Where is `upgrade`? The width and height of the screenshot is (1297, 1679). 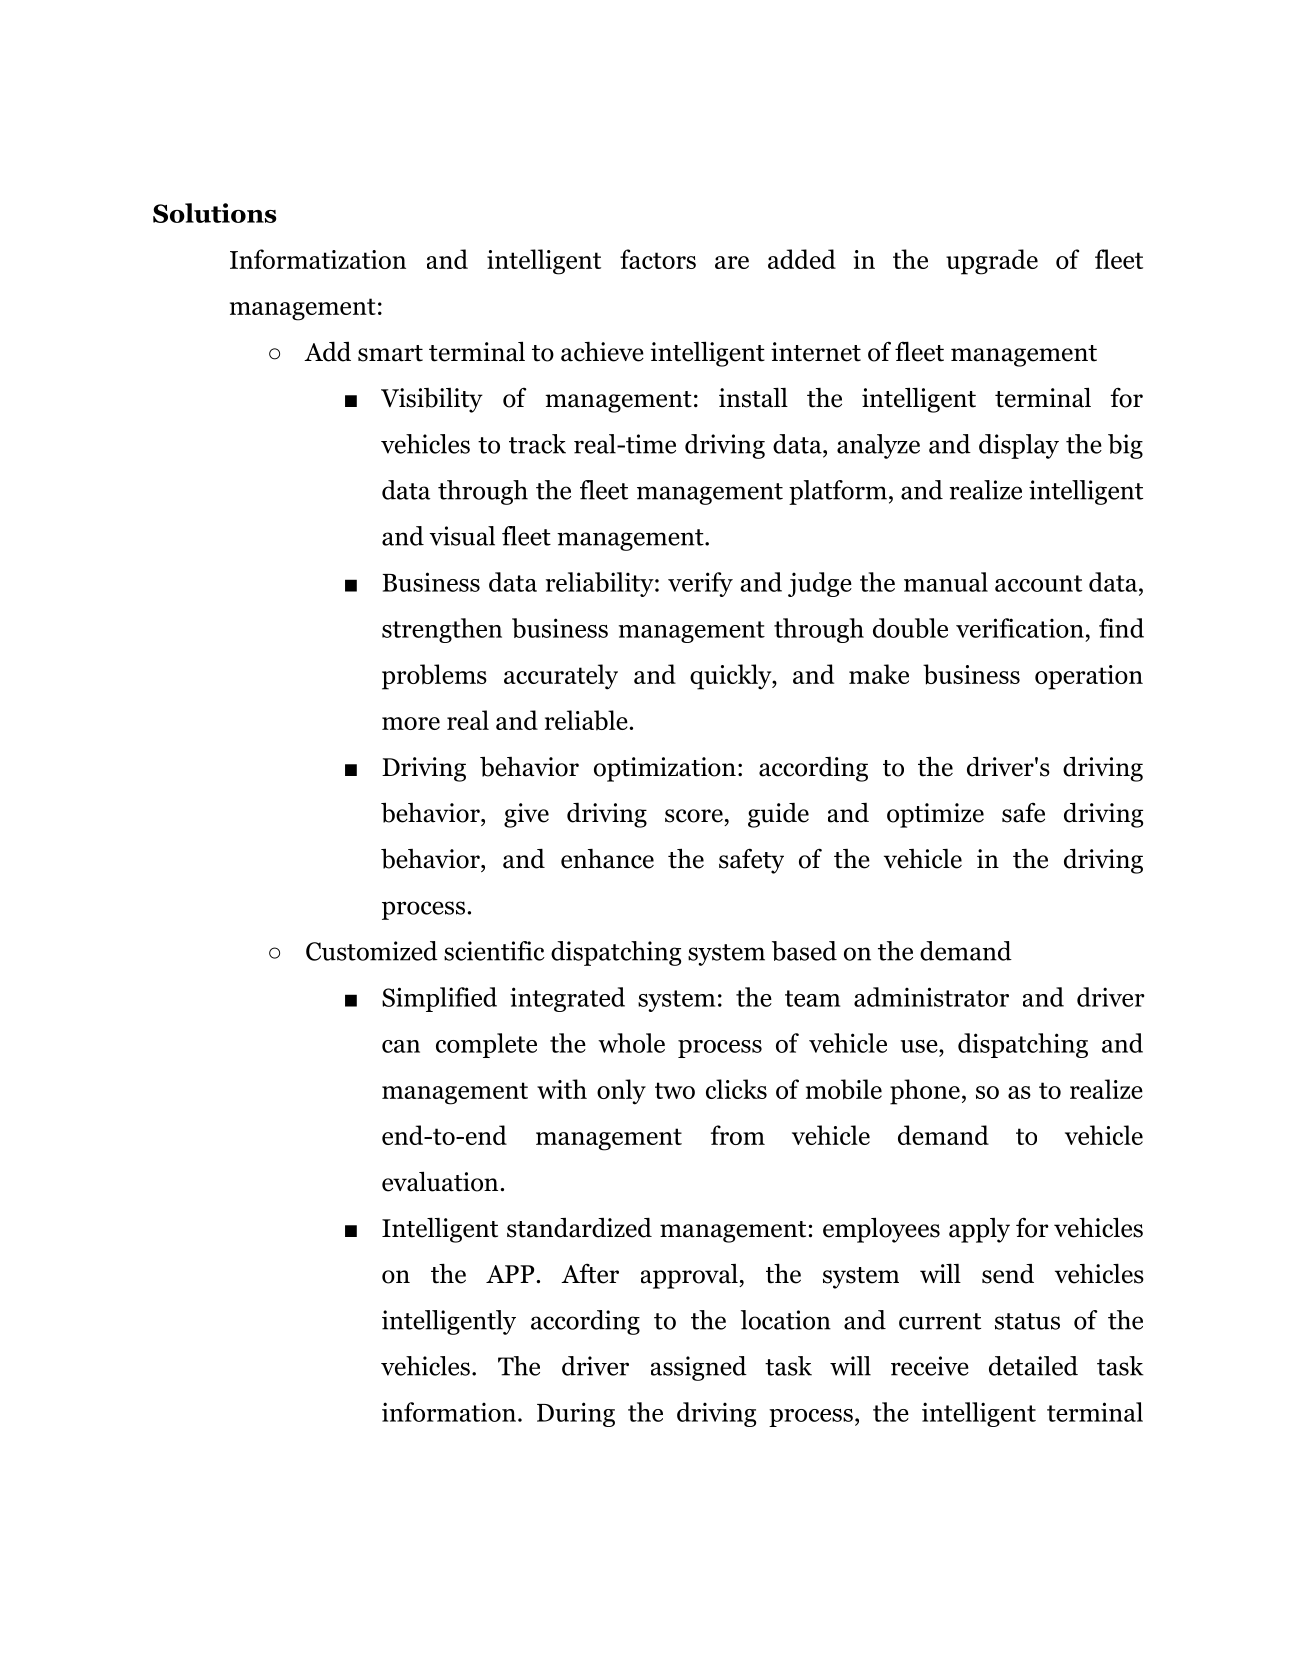 upgrade is located at coordinates (992, 262).
